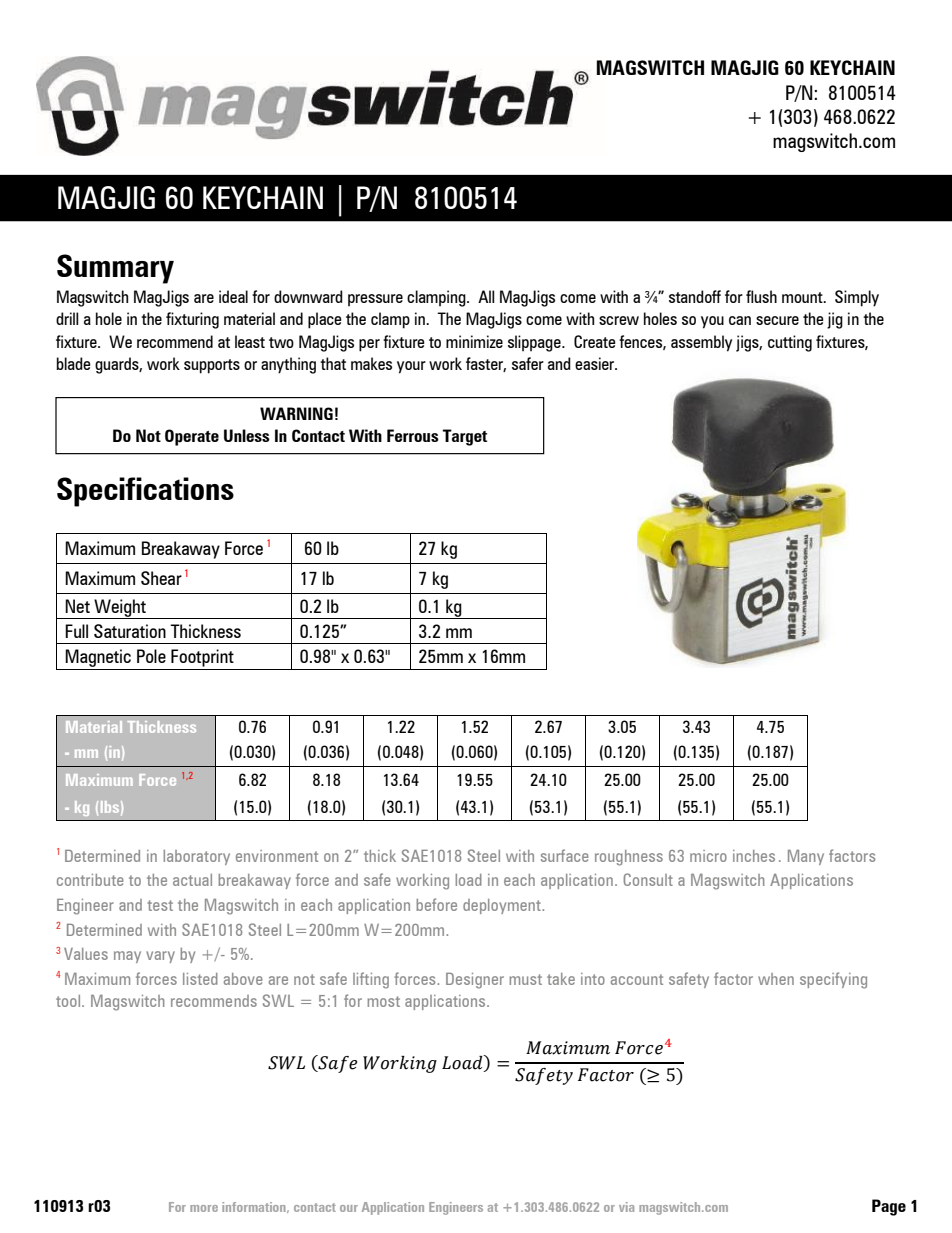 The width and height of the document is (952, 1233). I want to click on when, so click(776, 979).
